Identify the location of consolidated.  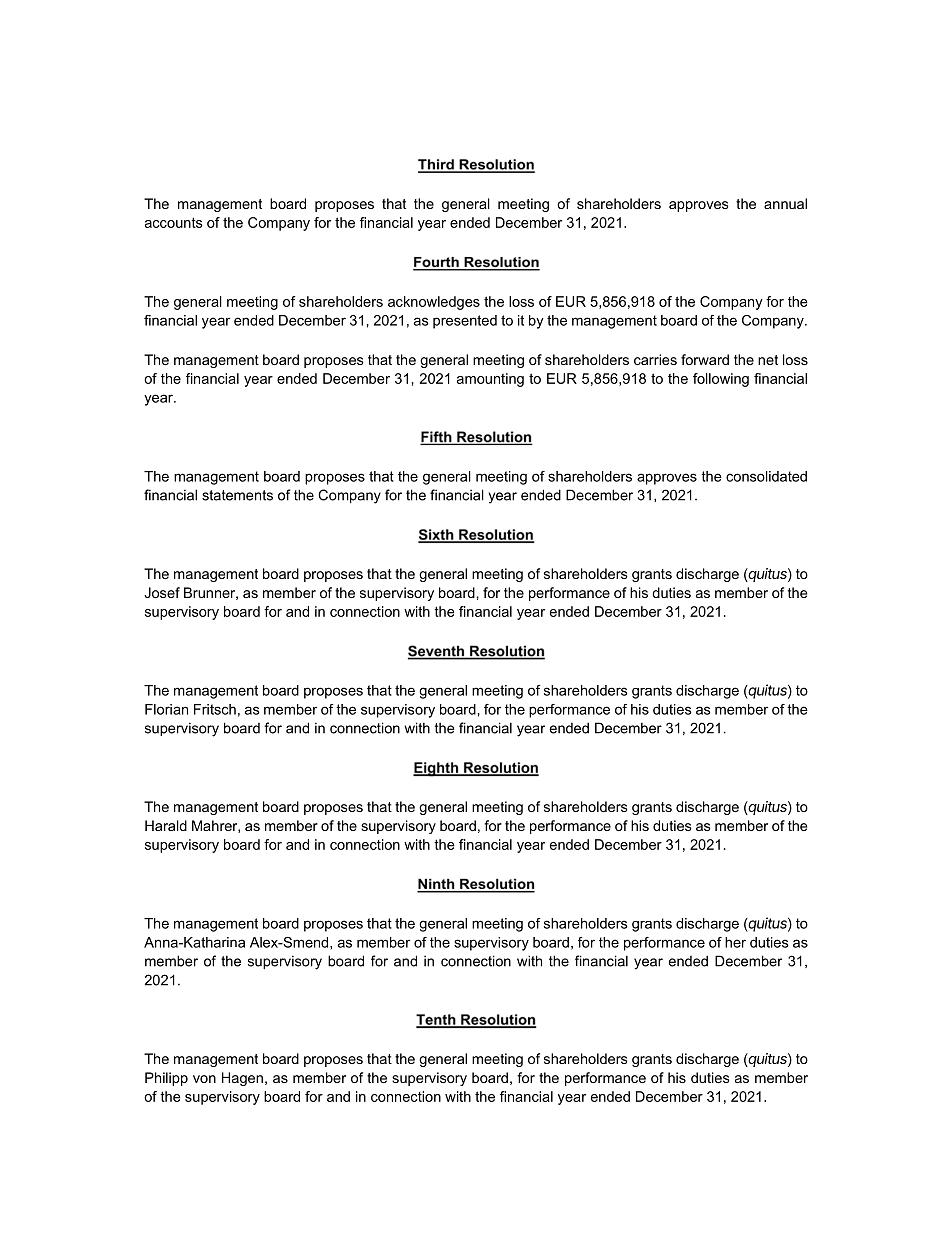
(766, 476).
